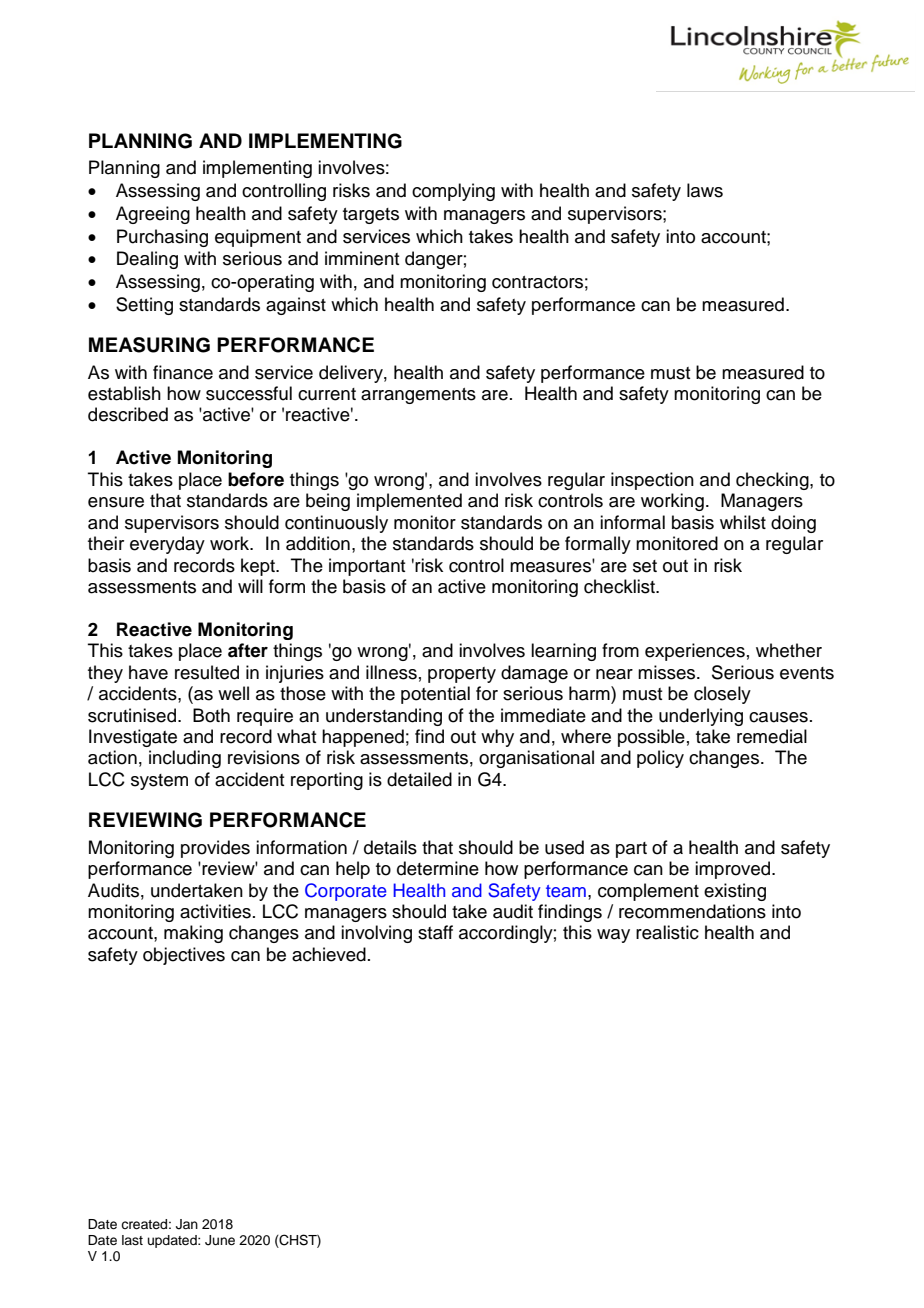  I want to click on improved, so click(734, 870).
